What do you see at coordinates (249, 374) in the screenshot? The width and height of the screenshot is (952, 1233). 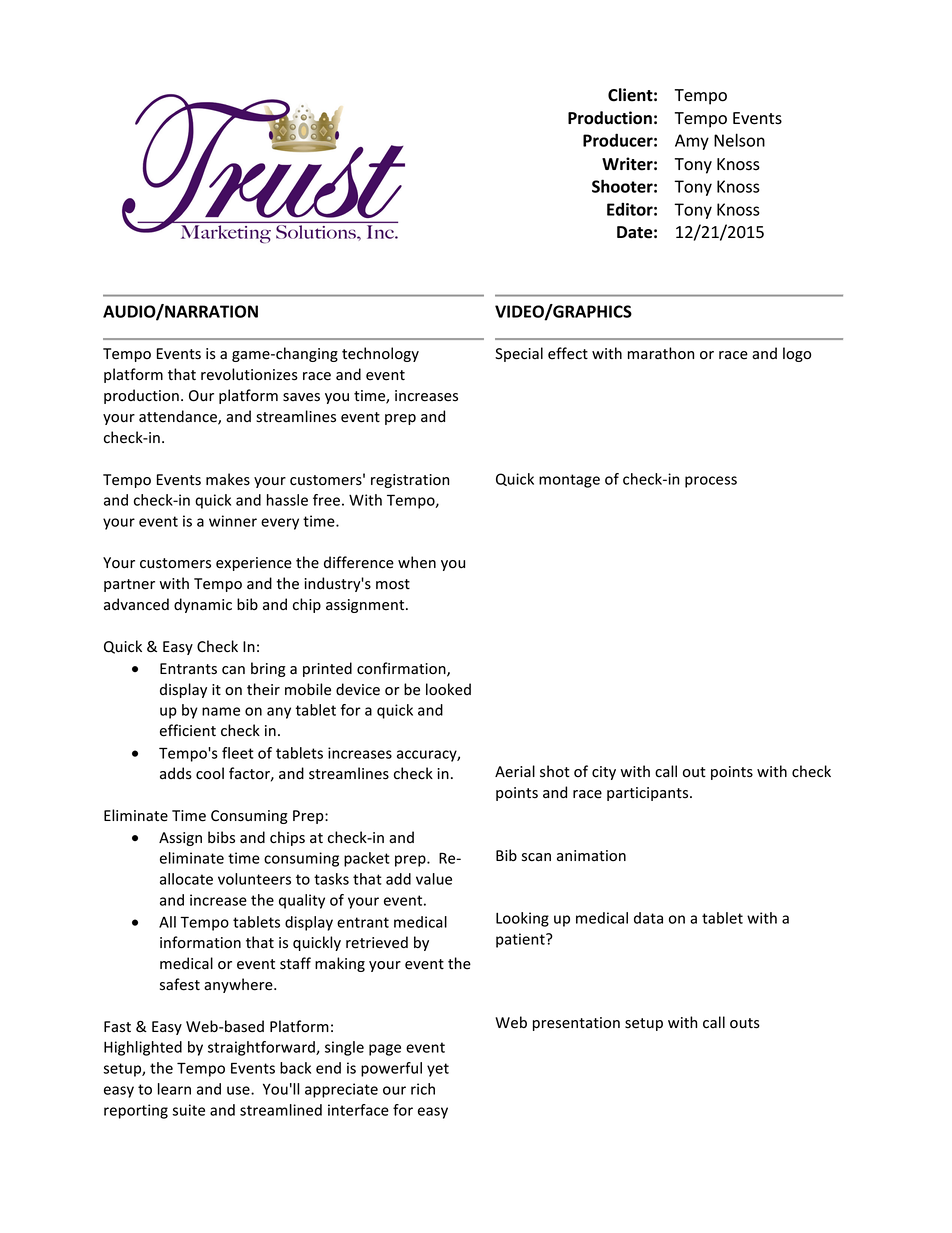 I see `revolutionizes` at bounding box center [249, 374].
